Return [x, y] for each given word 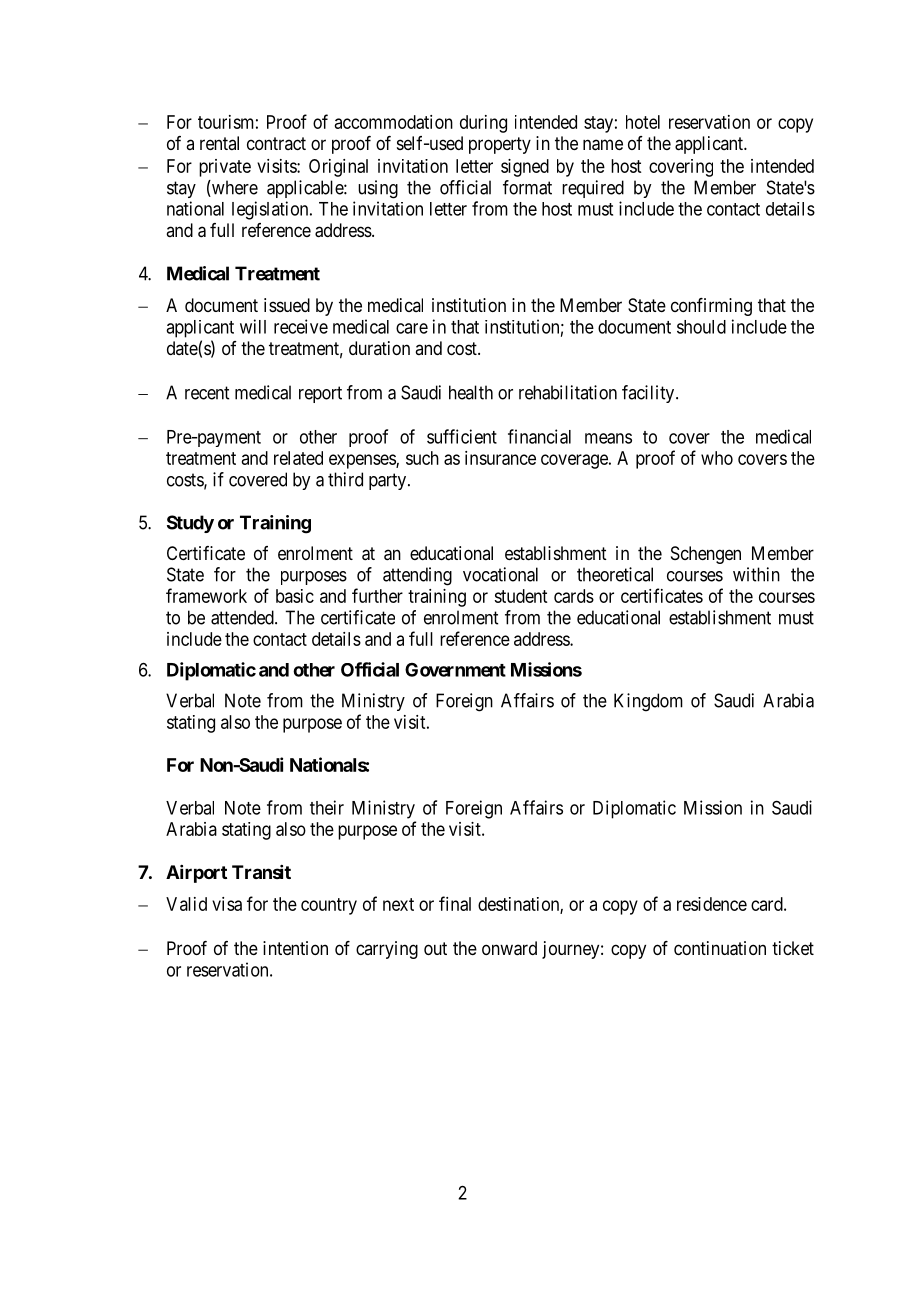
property [500, 145]
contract [276, 143]
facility [649, 394]
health [471, 392]
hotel [643, 122]
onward [509, 948]
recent [207, 393]
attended [243, 617]
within [756, 574]
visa [227, 904]
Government [455, 670]
